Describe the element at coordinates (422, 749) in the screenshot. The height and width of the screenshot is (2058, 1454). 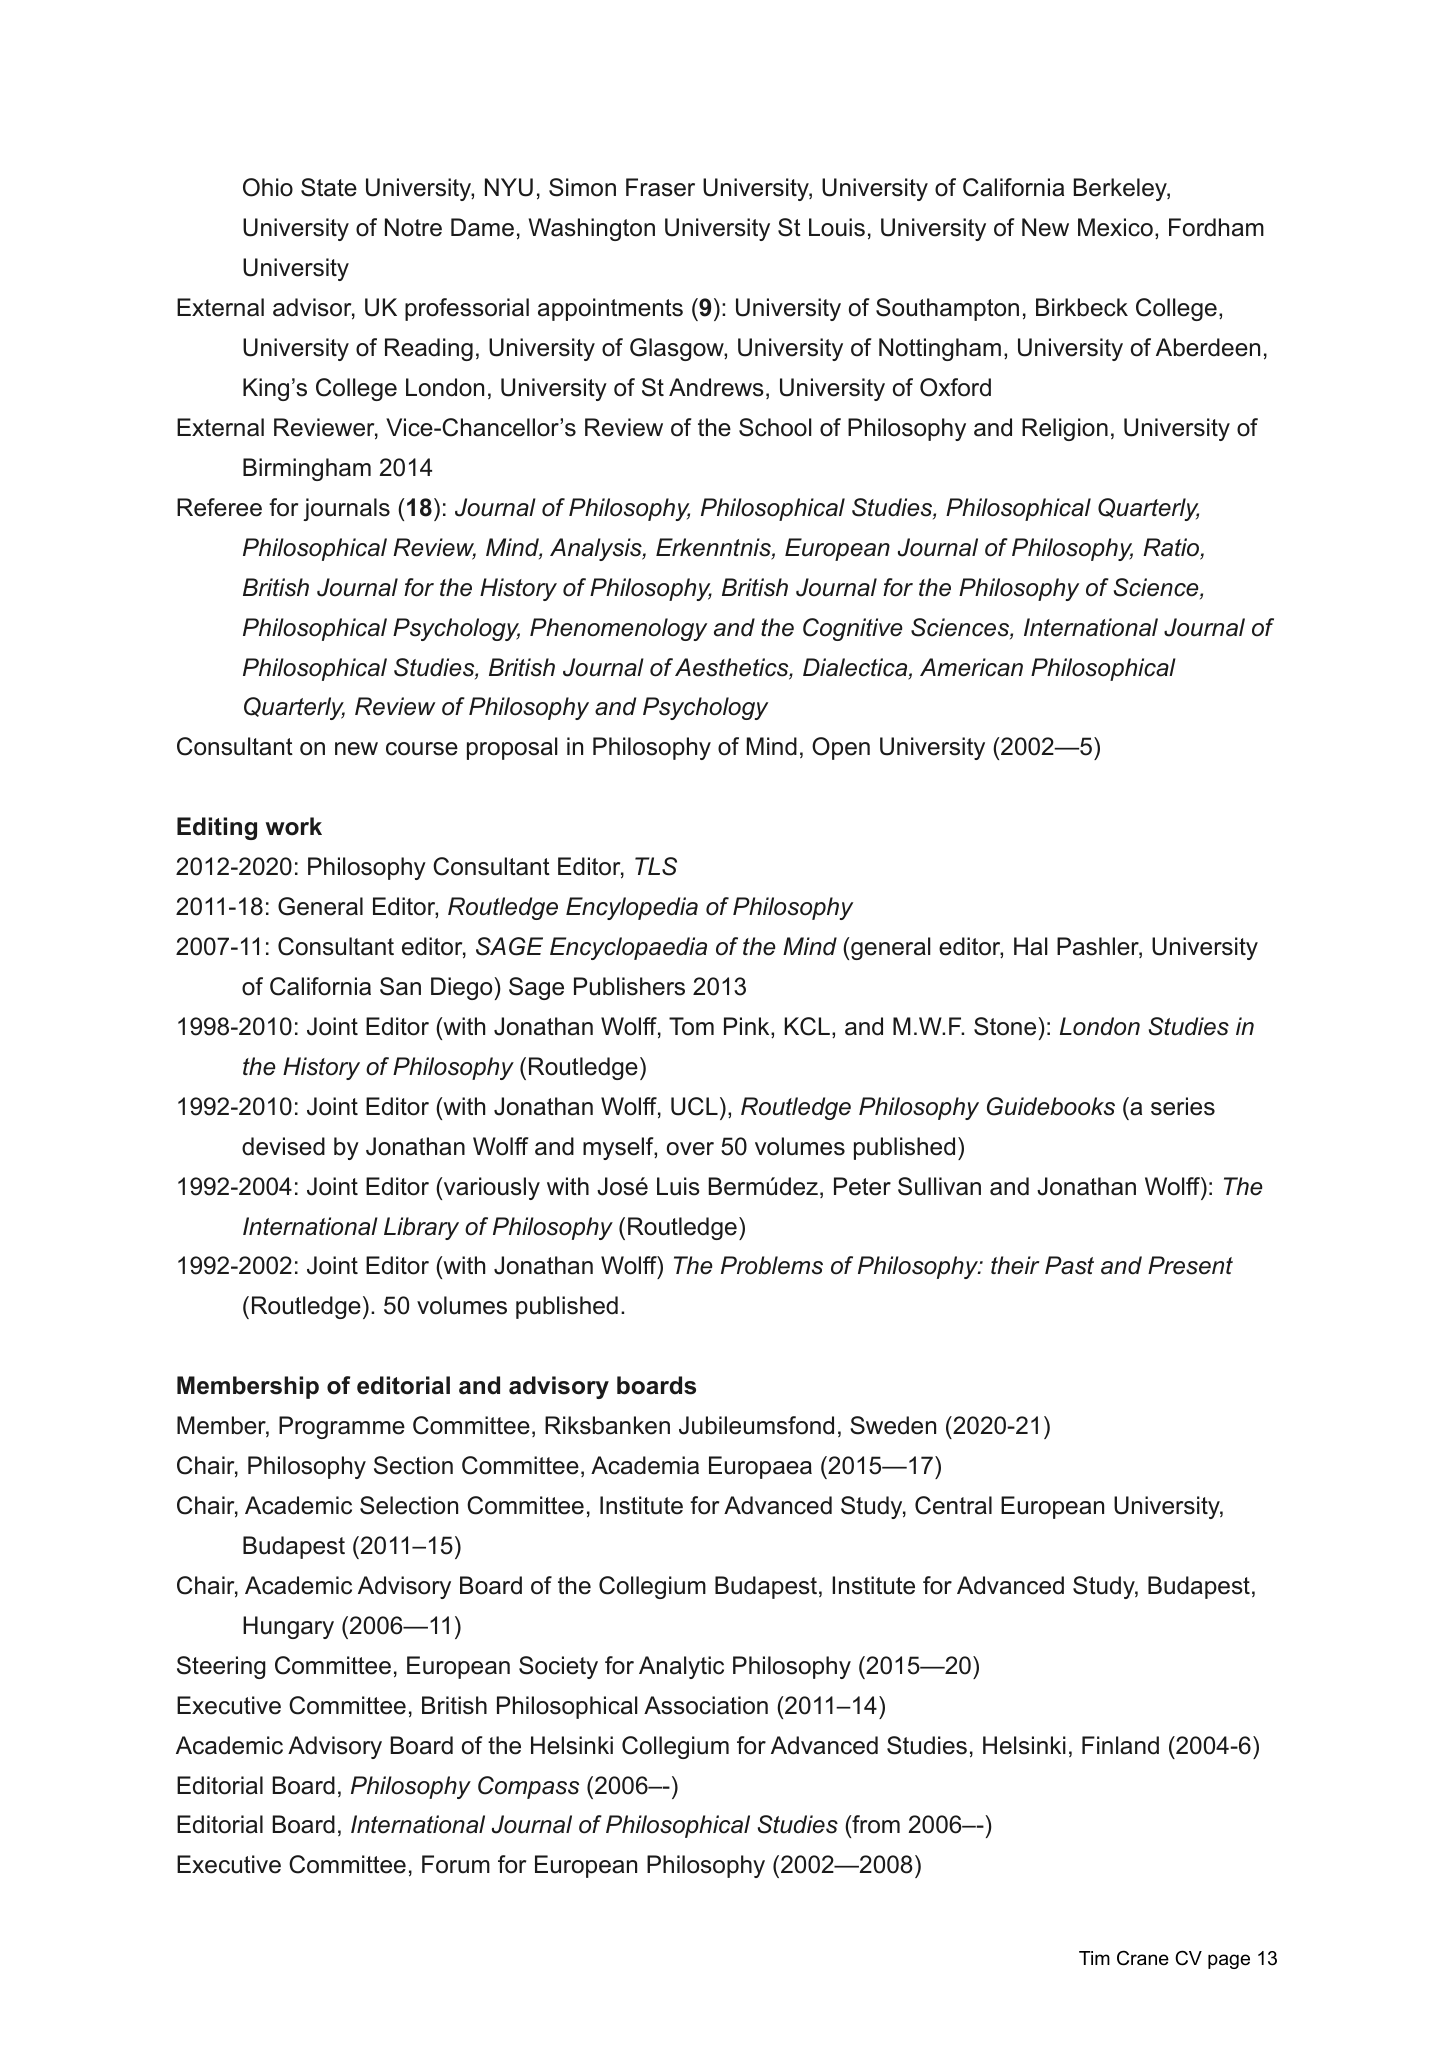
I see `course` at that location.
